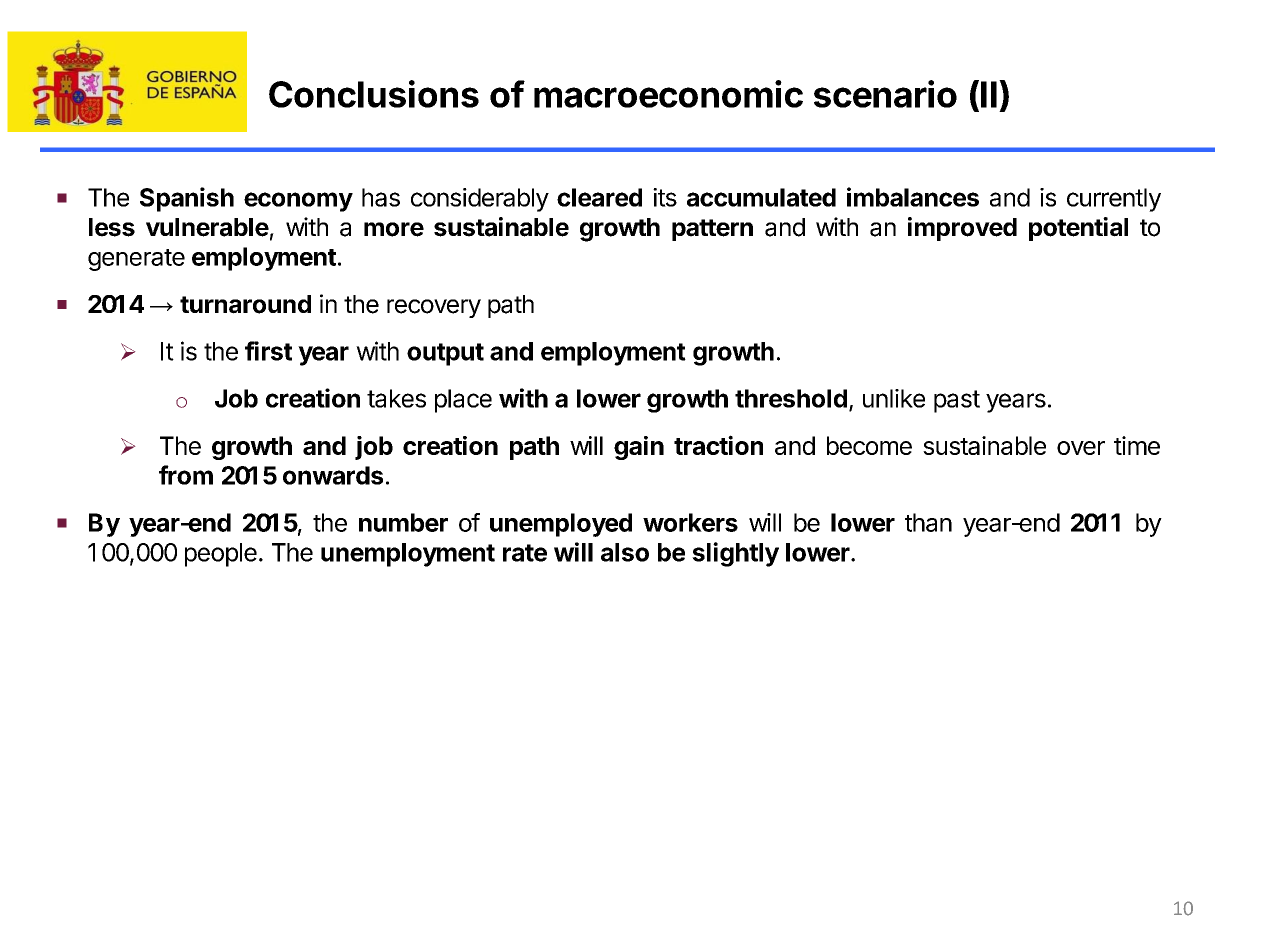 This screenshot has height=952, width=1270. What do you see at coordinates (668, 94) in the screenshot?
I see `macroeconomic` at bounding box center [668, 94].
